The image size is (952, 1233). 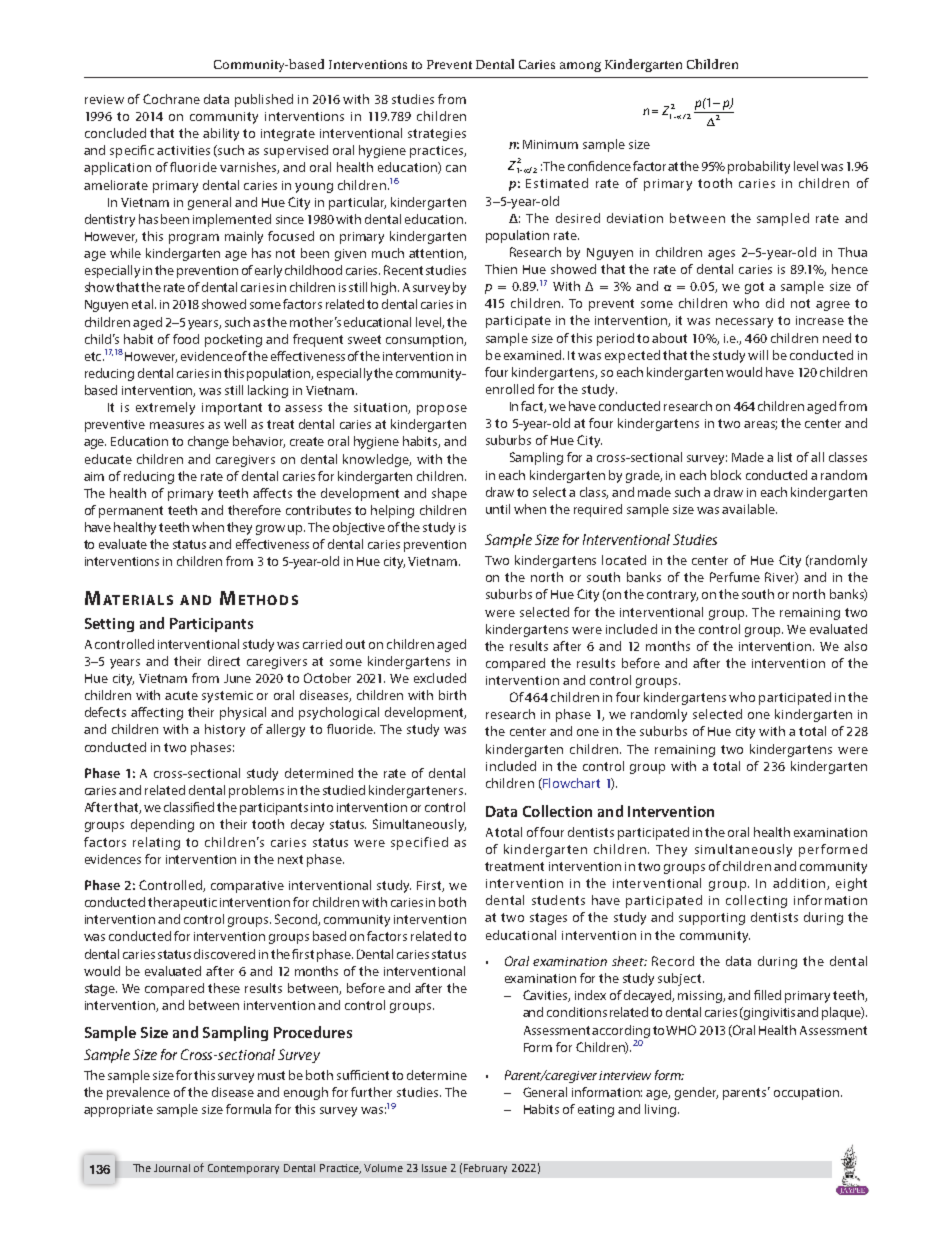 What do you see at coordinates (800, 884) in the document?
I see `addition` at bounding box center [800, 884].
